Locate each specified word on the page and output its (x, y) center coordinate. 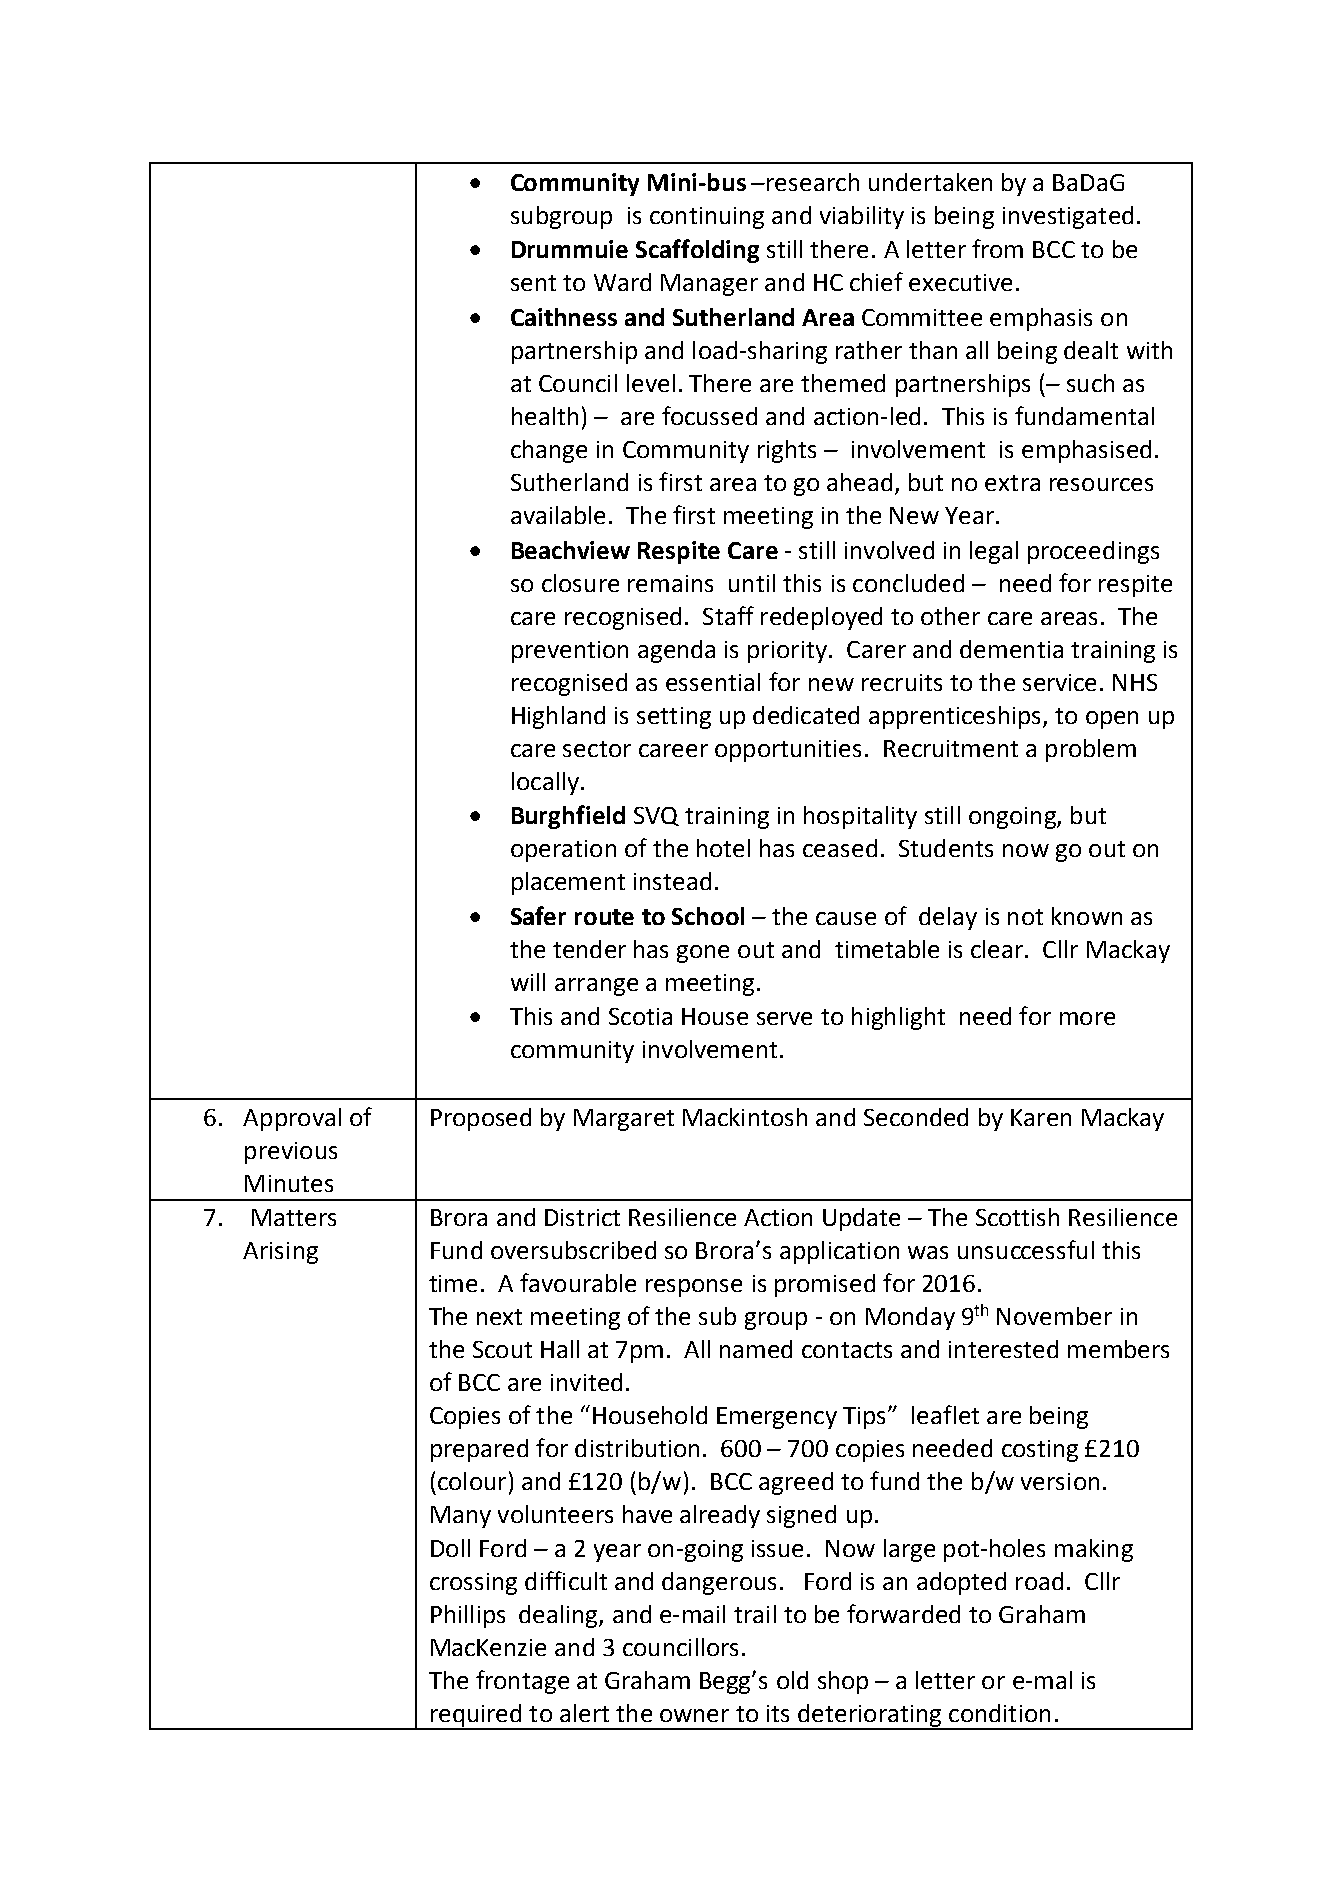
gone (703, 954)
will (528, 982)
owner (694, 1715)
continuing (707, 218)
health (545, 416)
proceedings (1093, 552)
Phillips (468, 1616)
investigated (1068, 217)
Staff (728, 615)
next (499, 1317)
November (1054, 1316)
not (1025, 917)
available (558, 515)
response (694, 1288)
